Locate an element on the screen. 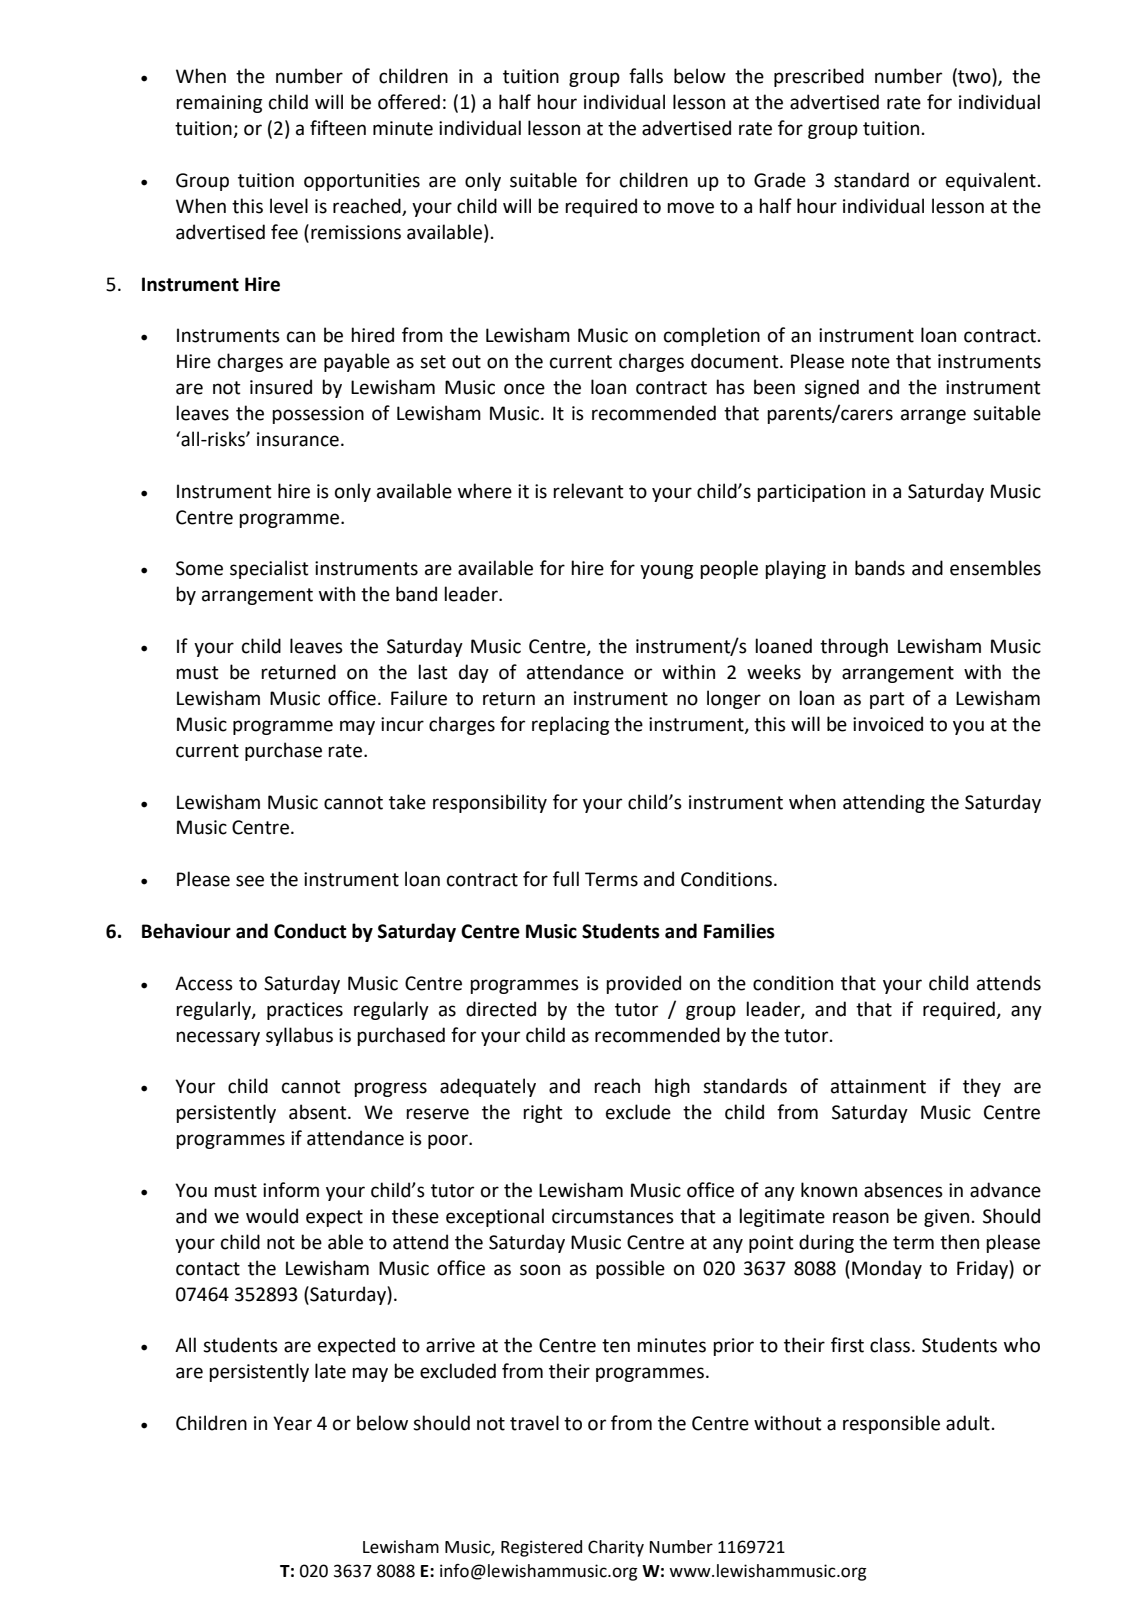 Image resolution: width=1148 pixels, height=1624 pixels. falls is located at coordinates (646, 76).
